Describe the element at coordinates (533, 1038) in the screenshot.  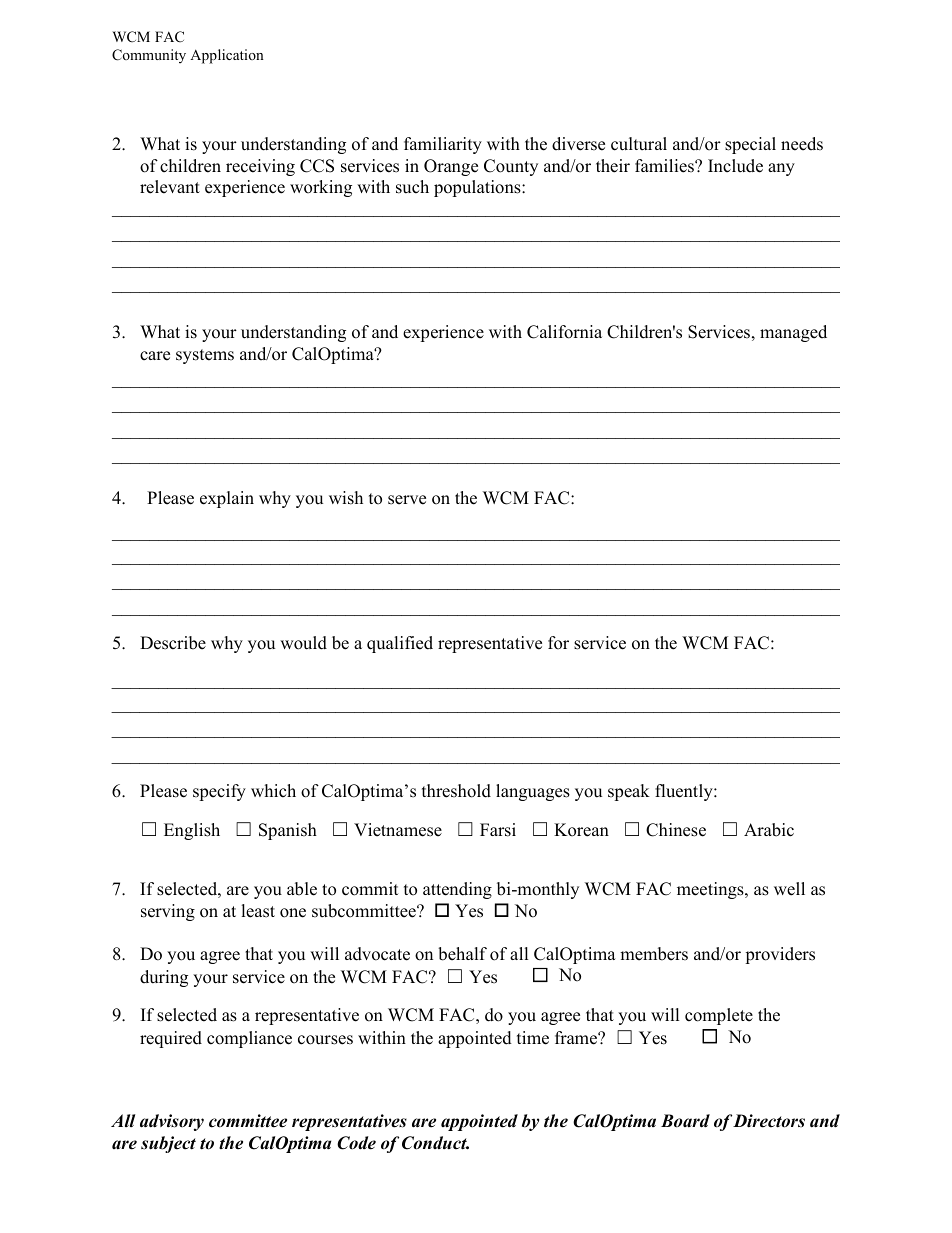
I see `time` at that location.
